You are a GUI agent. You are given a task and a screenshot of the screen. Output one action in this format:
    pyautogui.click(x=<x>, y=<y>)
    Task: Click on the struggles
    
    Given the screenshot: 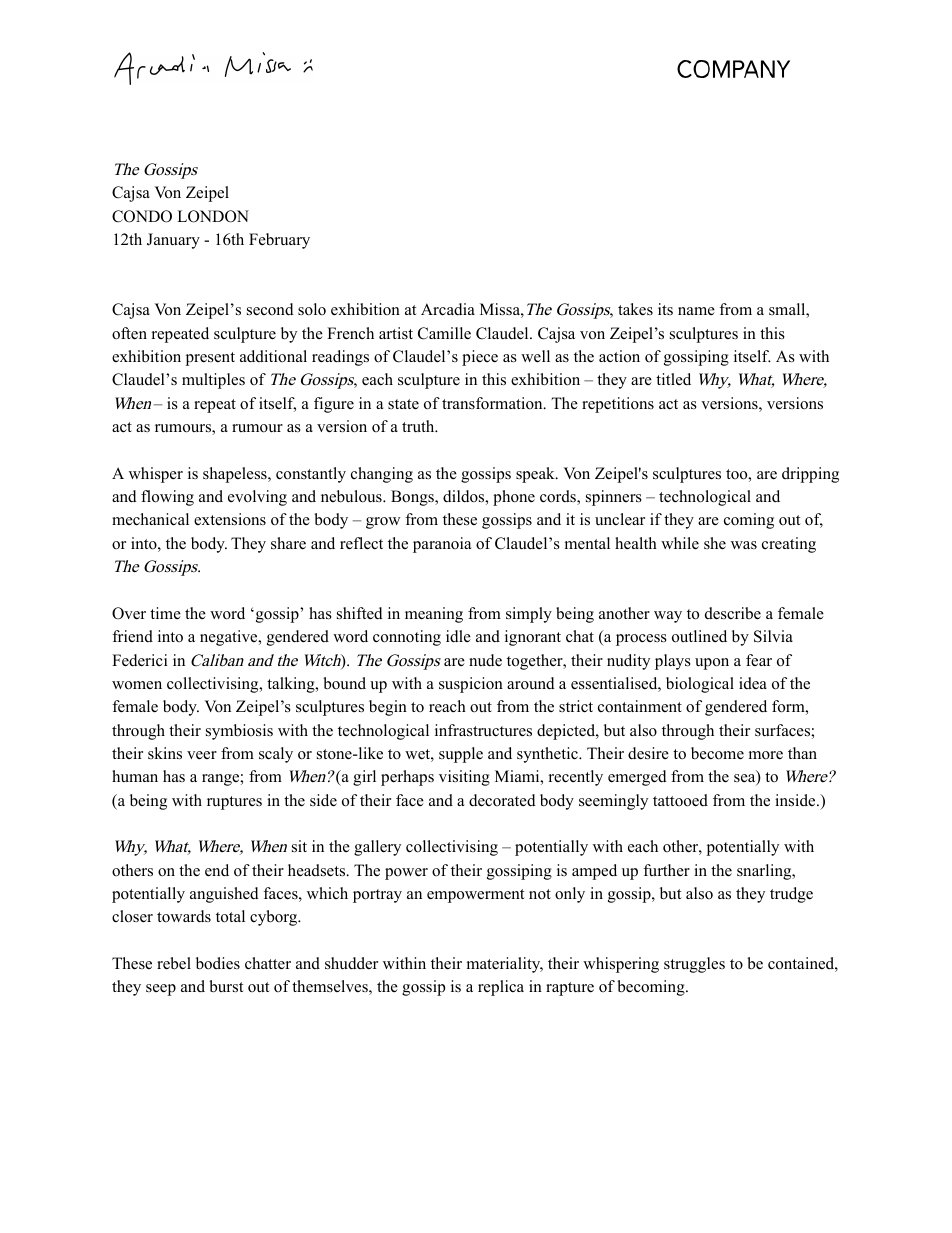 What is the action you would take?
    pyautogui.click(x=694, y=965)
